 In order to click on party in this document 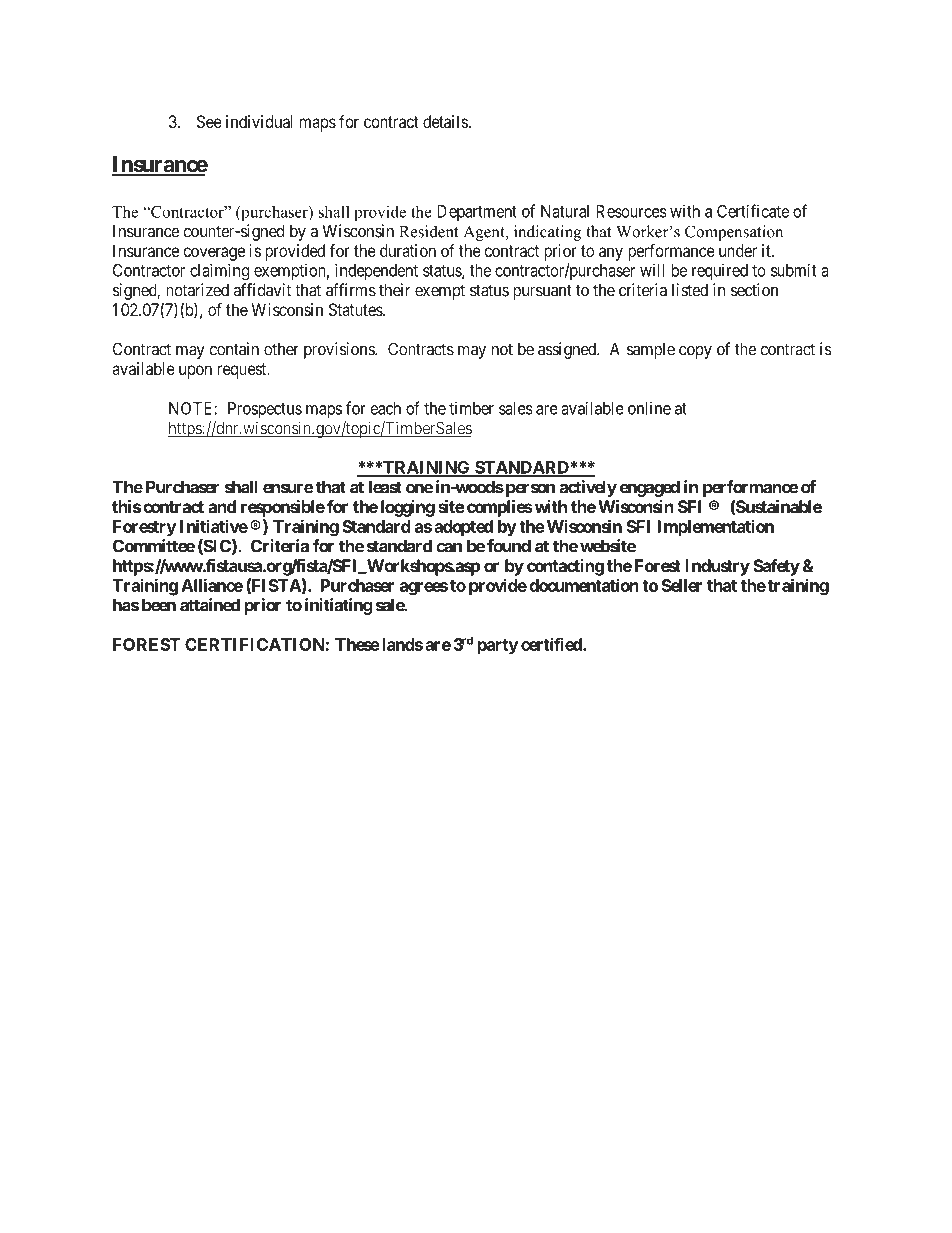, I will do `click(498, 647)`.
